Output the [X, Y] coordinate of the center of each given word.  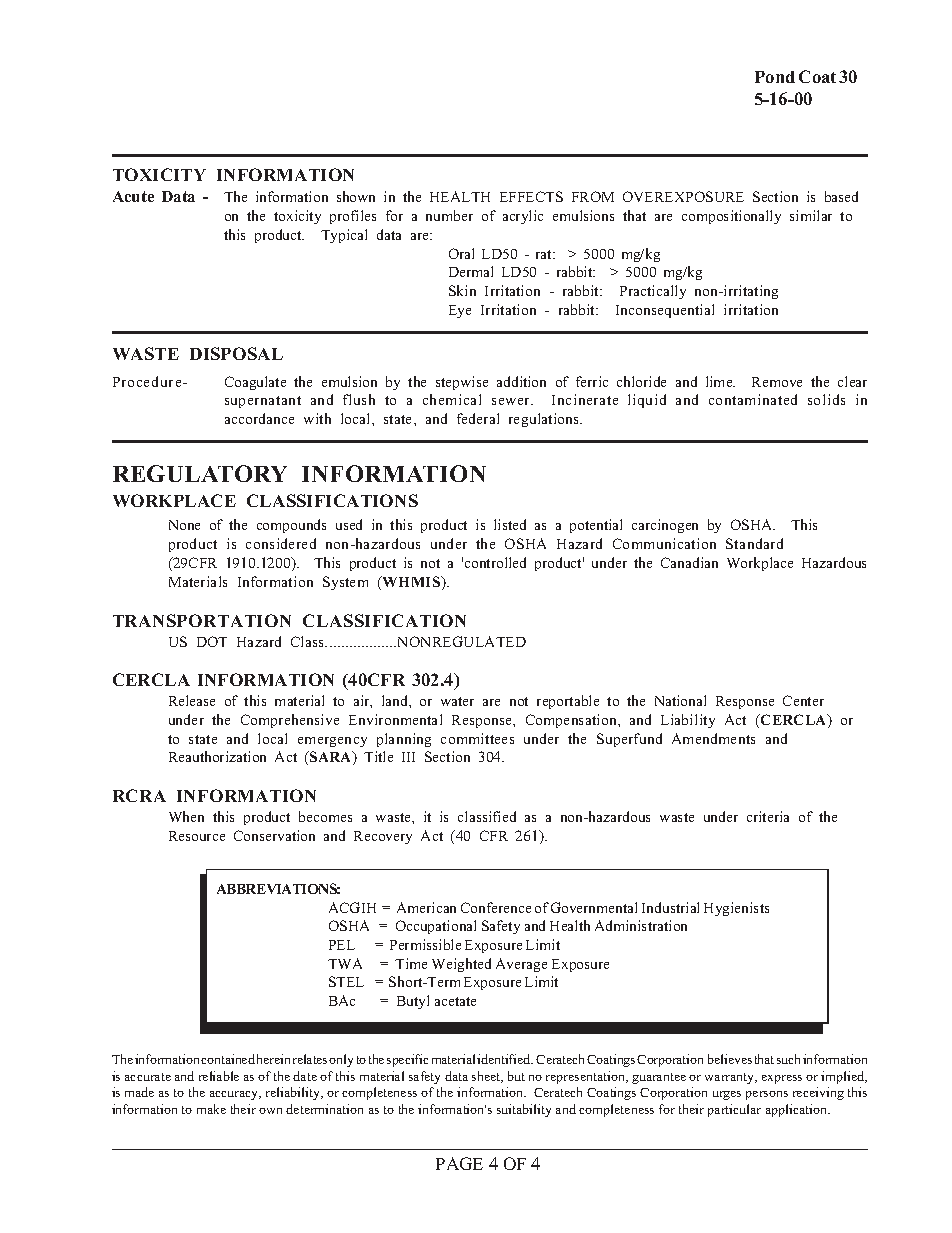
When [186, 816]
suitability [524, 1110]
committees [477, 738]
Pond [775, 77]
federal [478, 418]
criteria [768, 816]
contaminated [753, 399]
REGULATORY [200, 473]
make [211, 1109]
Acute [133, 196]
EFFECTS [531, 196]
